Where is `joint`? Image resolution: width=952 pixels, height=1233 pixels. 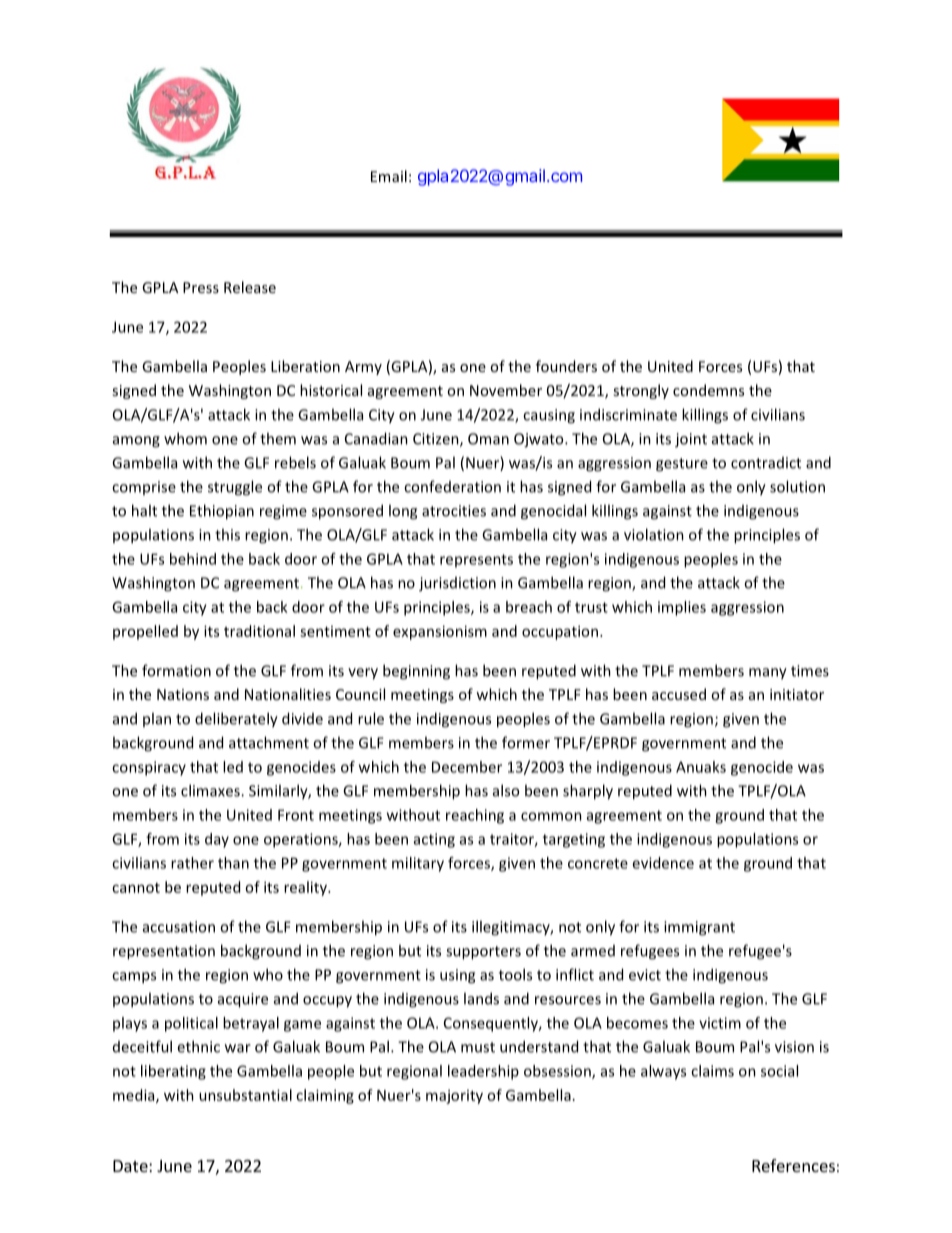
joint is located at coordinates (691, 440).
